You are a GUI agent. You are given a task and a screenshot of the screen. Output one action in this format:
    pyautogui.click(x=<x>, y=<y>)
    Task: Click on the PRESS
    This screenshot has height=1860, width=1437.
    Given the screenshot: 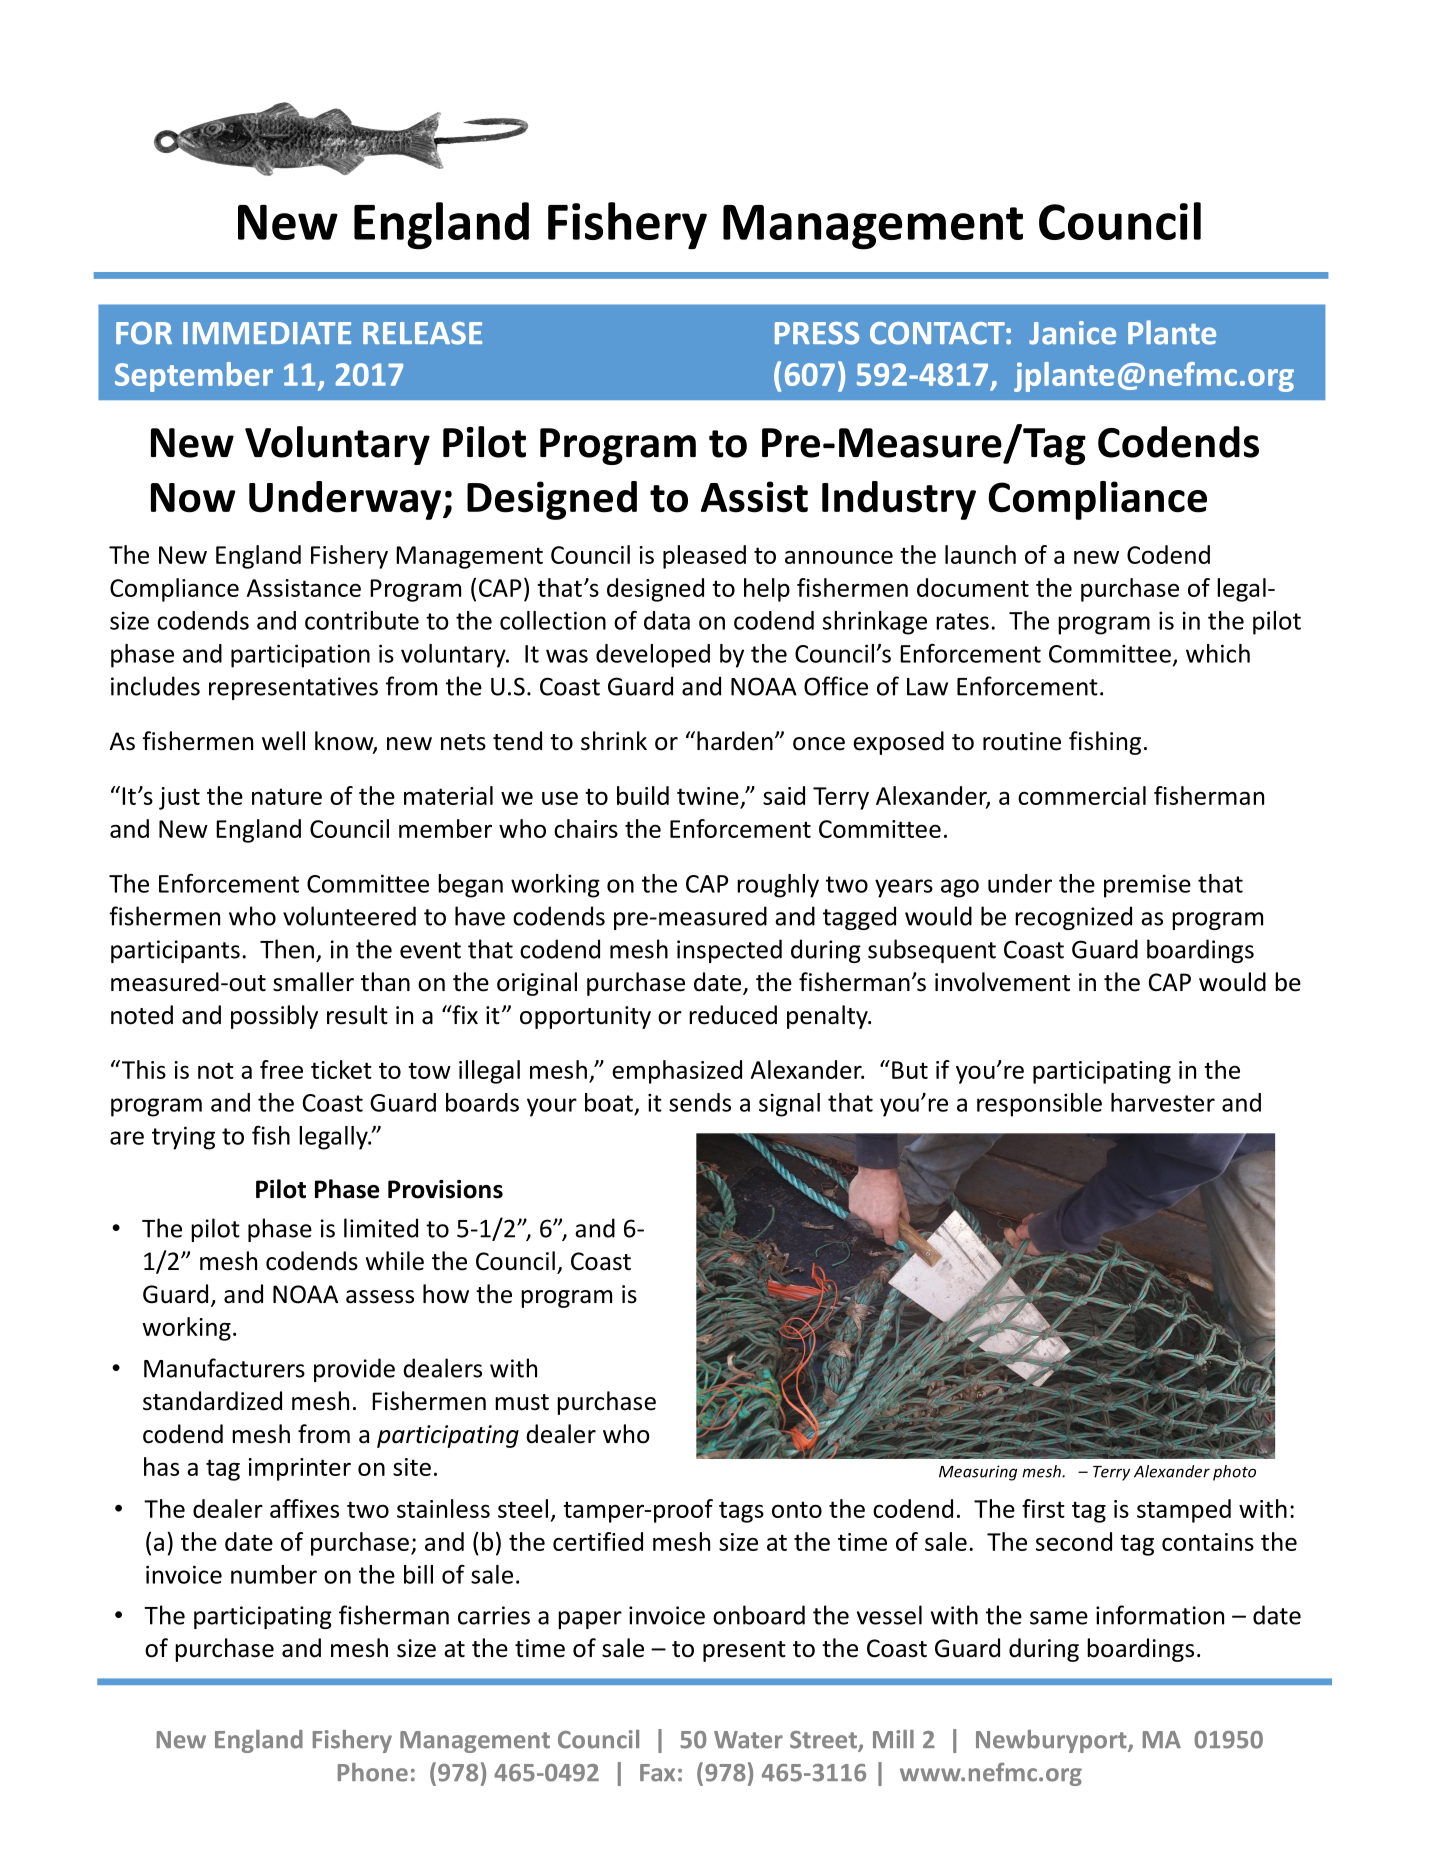 What is the action you would take?
    pyautogui.click(x=817, y=333)
